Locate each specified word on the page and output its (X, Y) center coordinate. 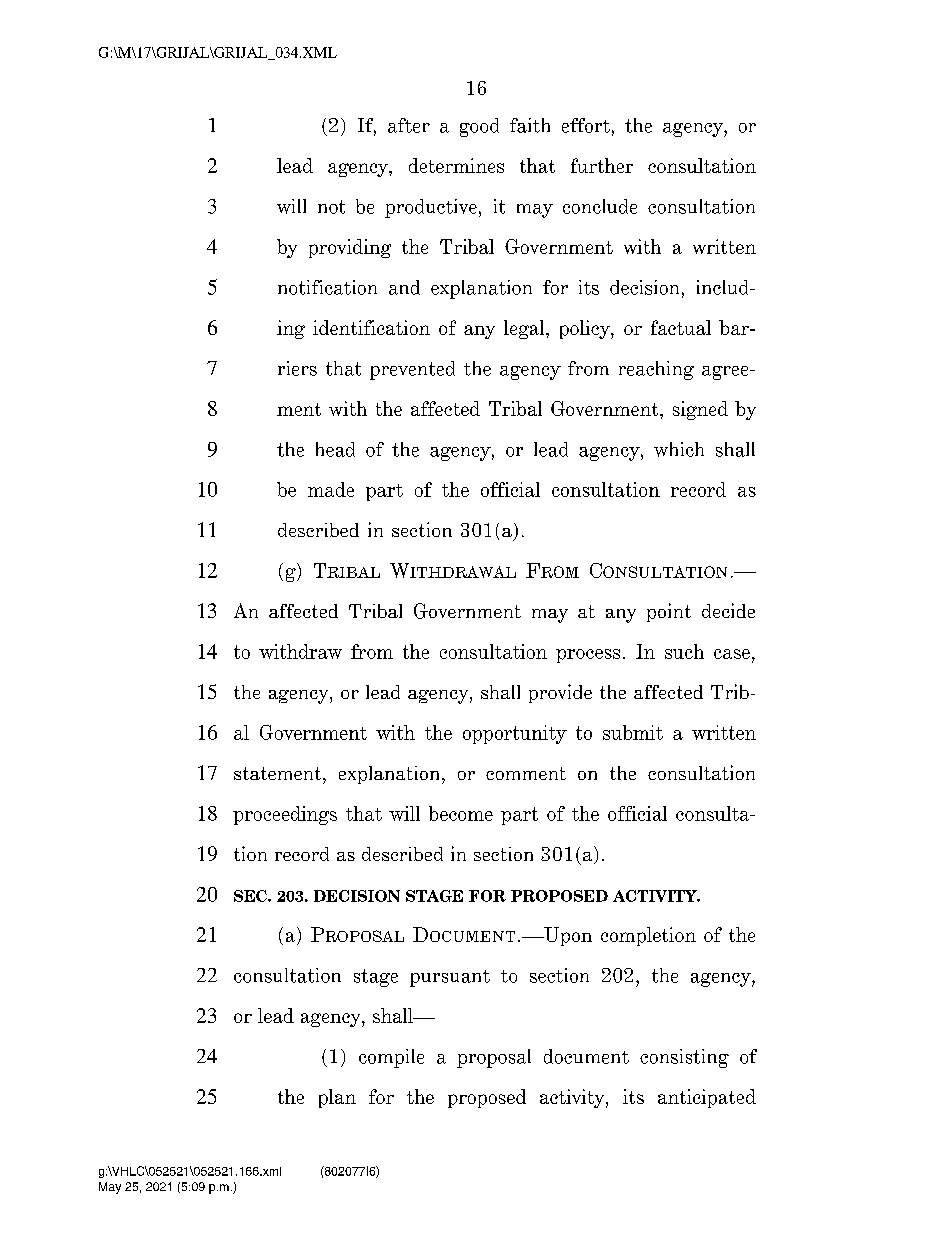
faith (530, 125)
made (331, 489)
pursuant (450, 978)
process (588, 656)
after (409, 125)
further (602, 165)
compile (391, 1058)
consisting (684, 1058)
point (669, 612)
